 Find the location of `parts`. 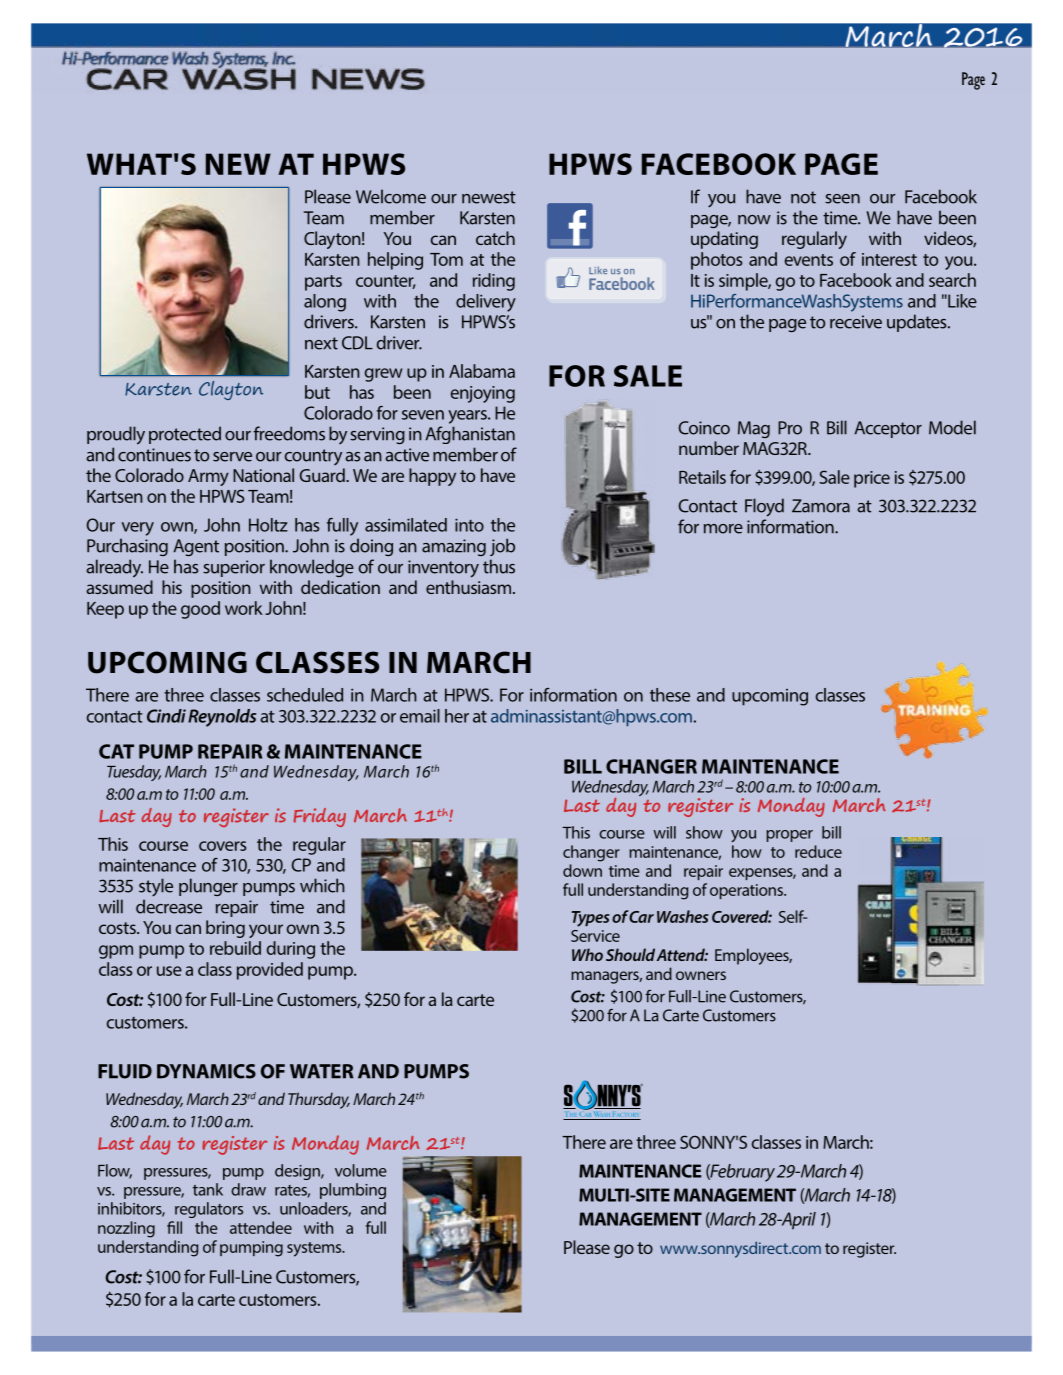

parts is located at coordinates (323, 283).
